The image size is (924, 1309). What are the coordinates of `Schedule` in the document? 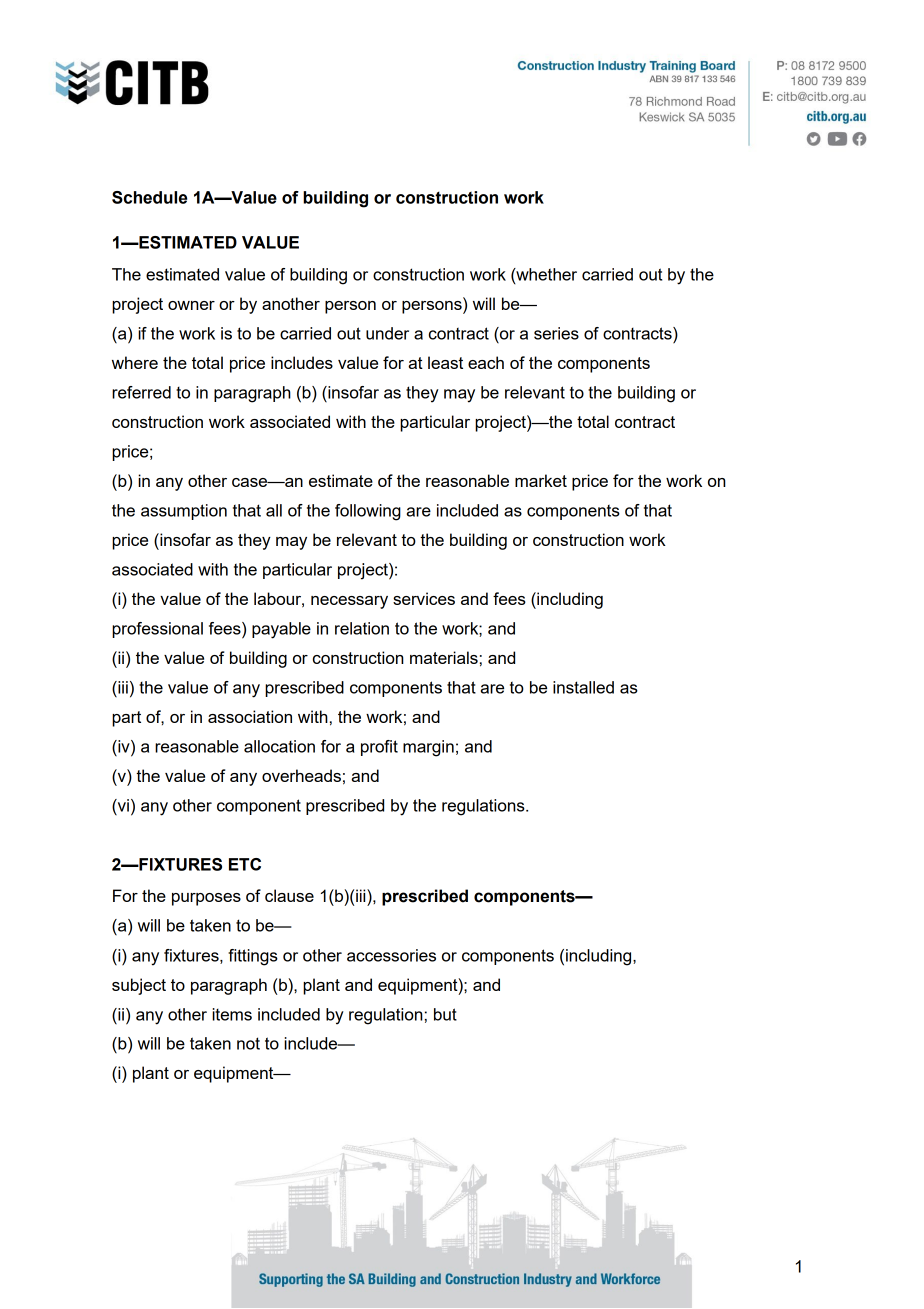 It's located at (149, 197).
